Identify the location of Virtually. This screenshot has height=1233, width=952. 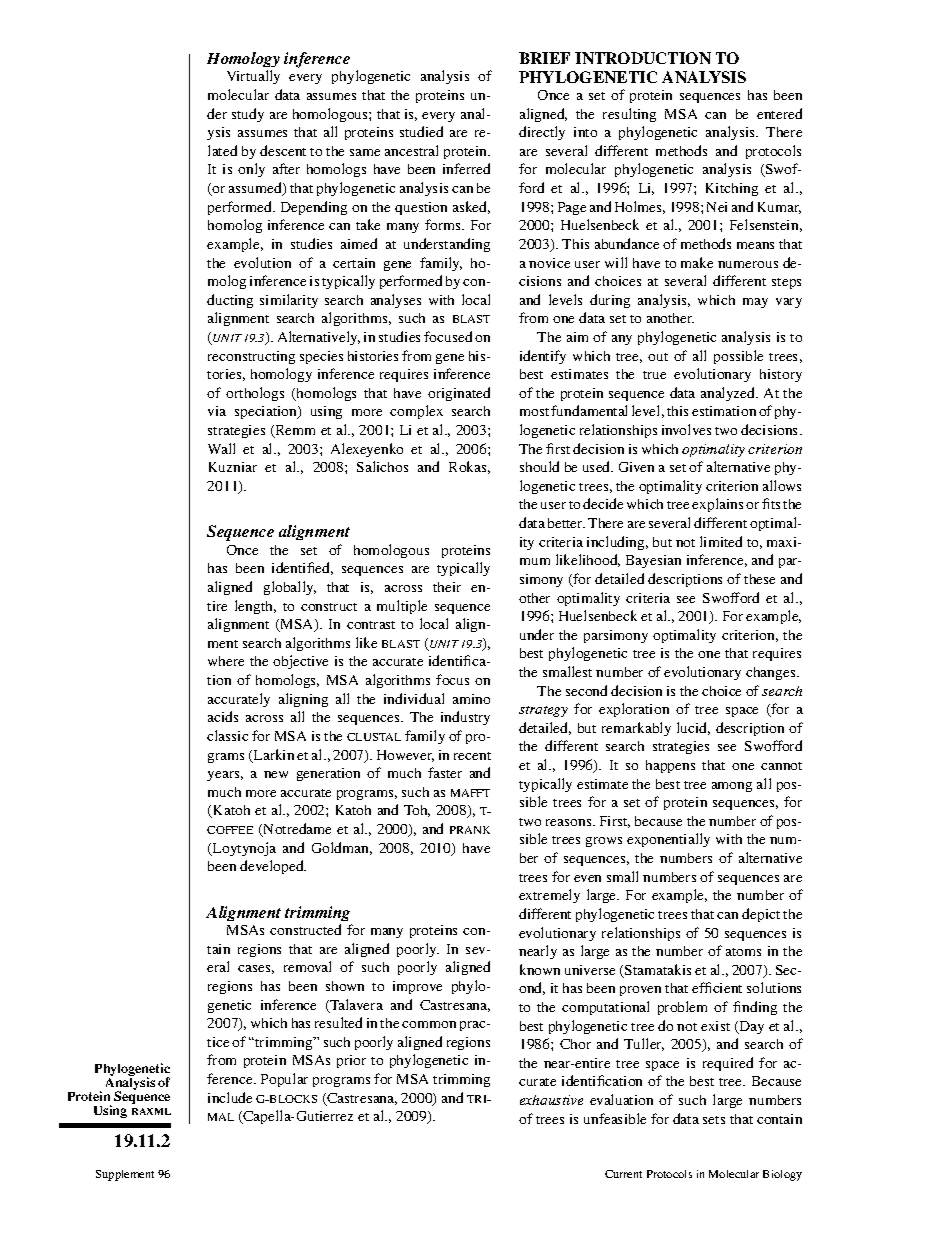
(253, 77).
